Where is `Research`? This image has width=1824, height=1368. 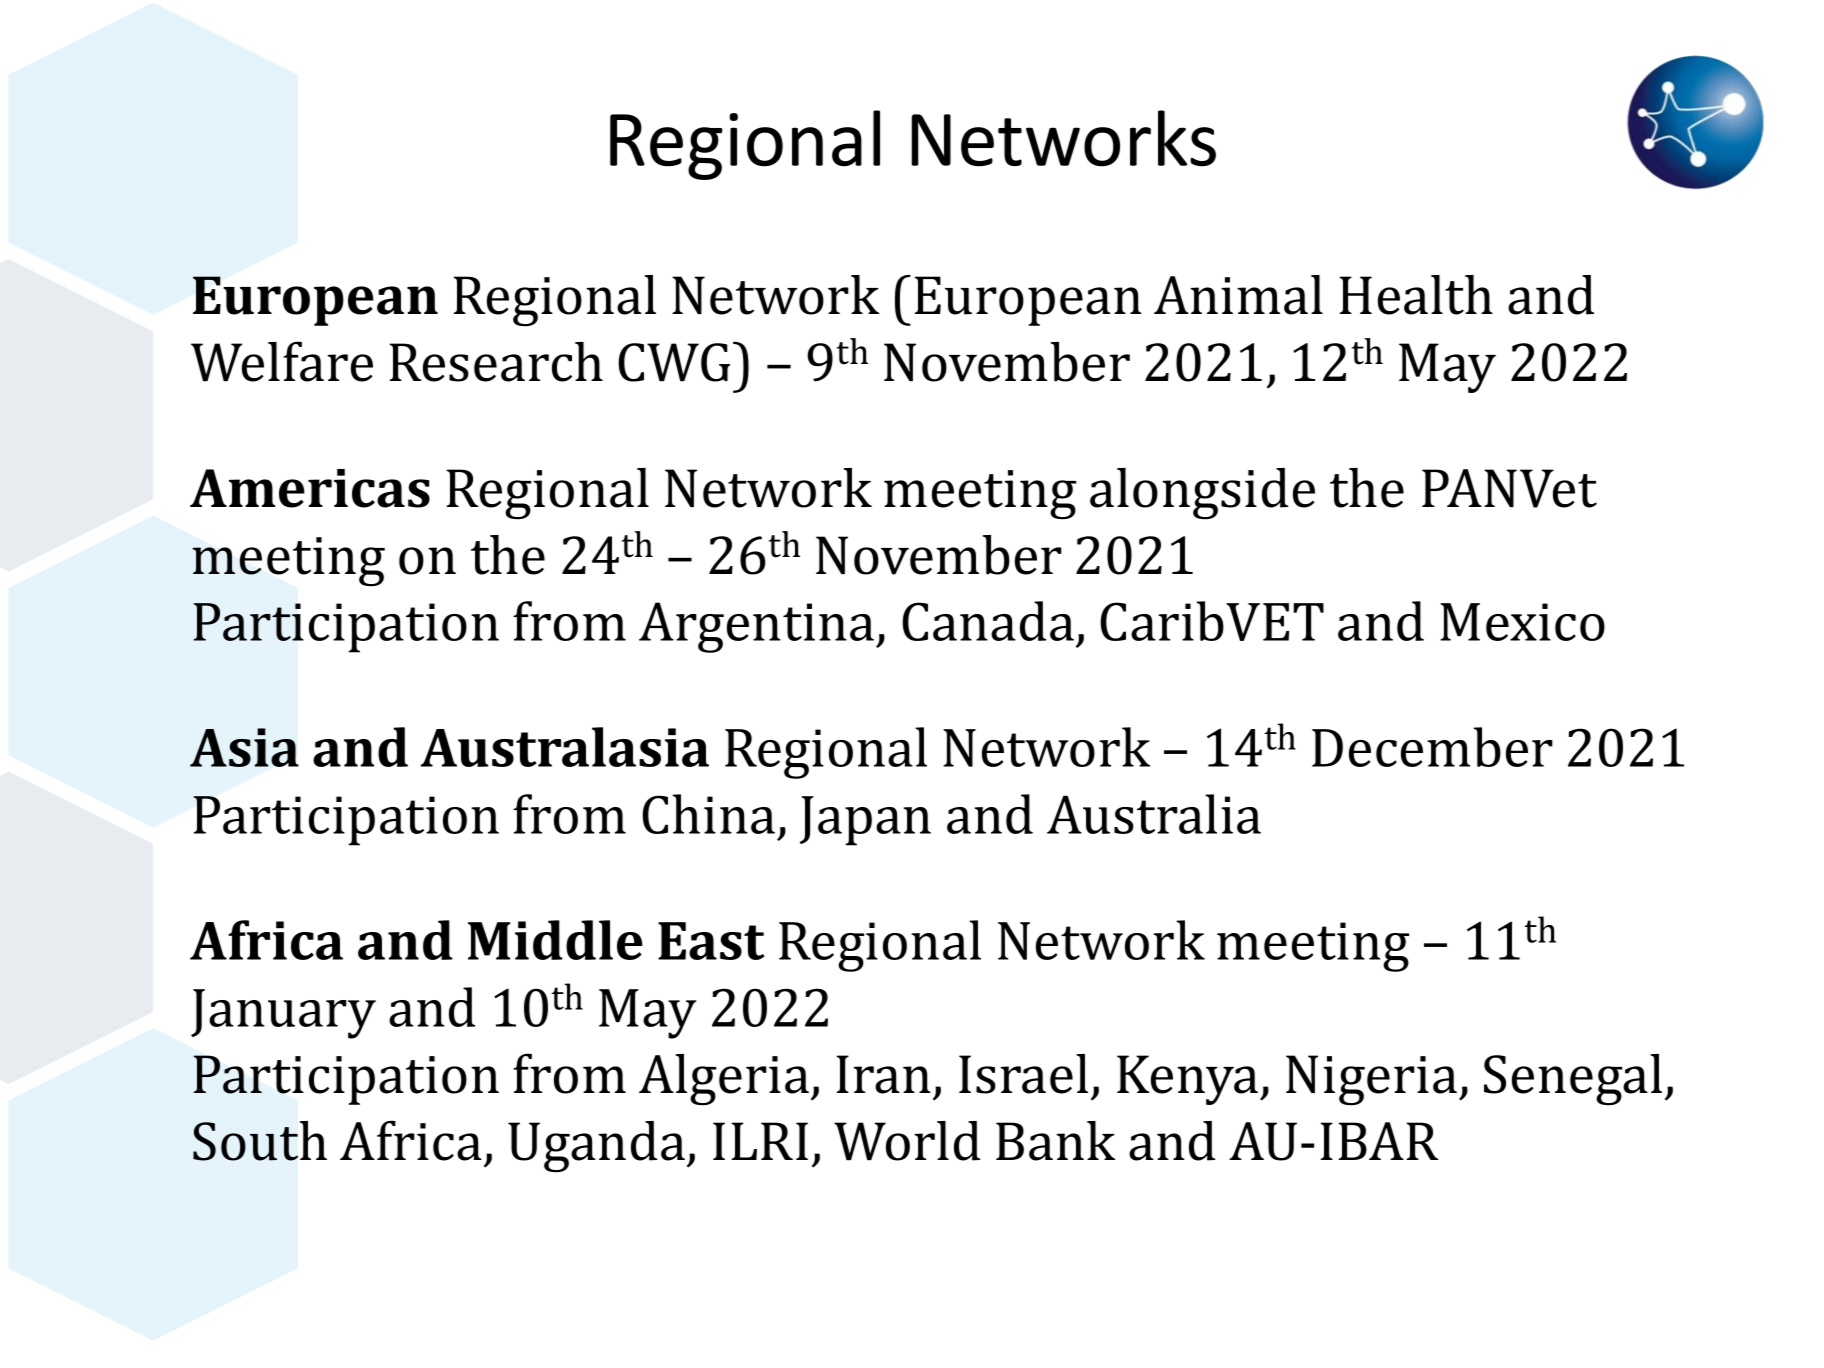
Research is located at coordinates (496, 362).
